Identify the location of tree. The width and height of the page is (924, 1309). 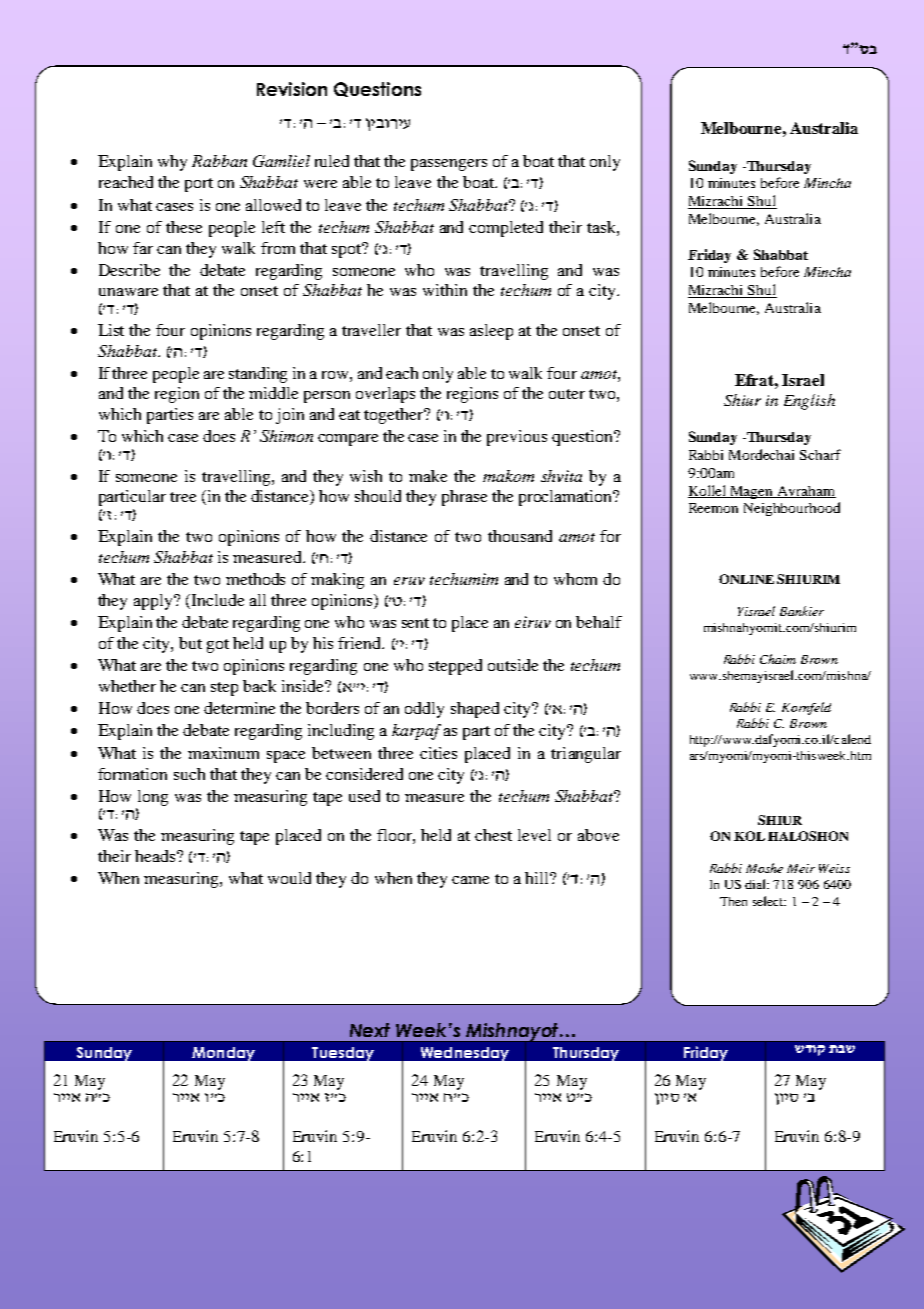
(183, 497).
